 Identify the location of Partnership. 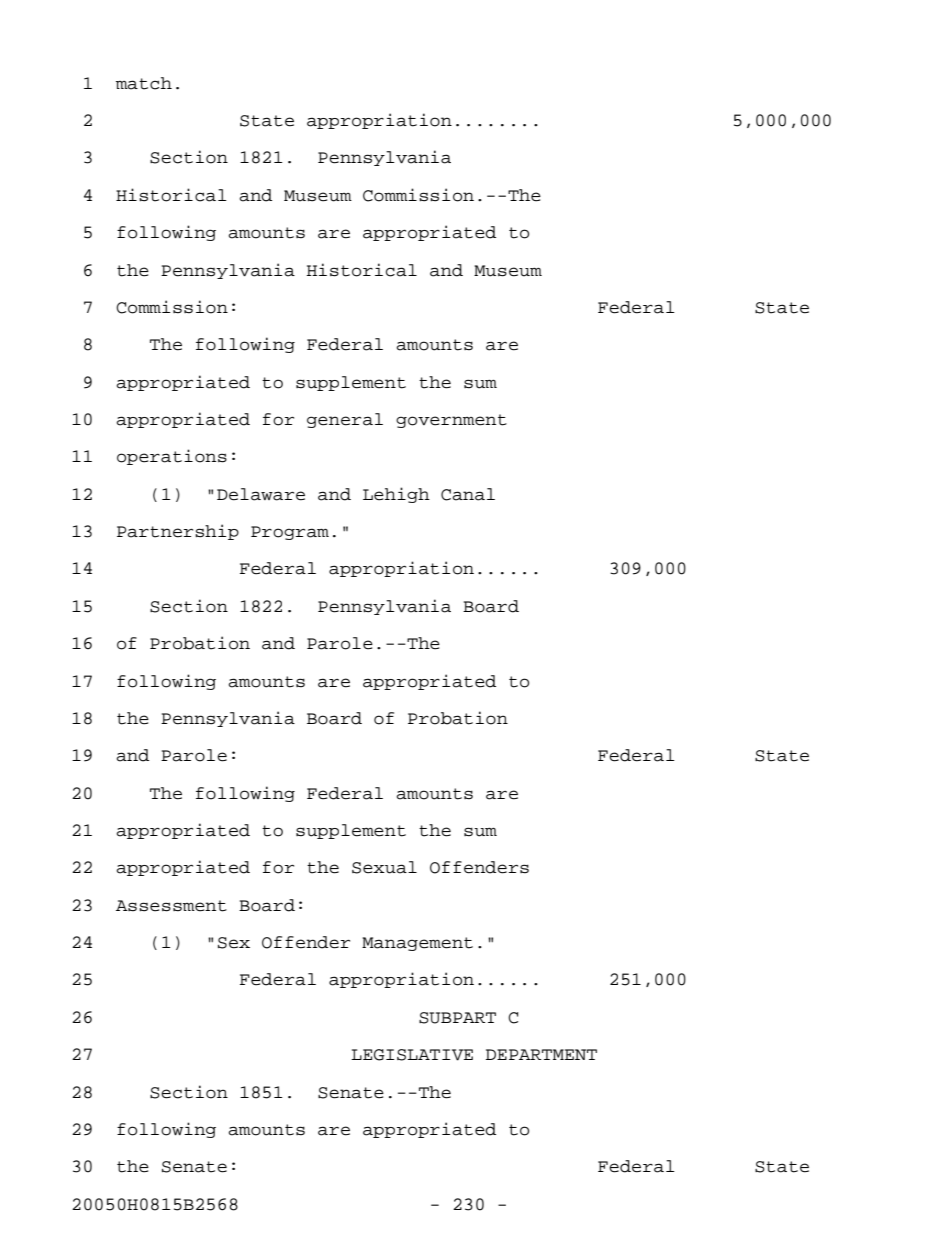
(178, 532).
